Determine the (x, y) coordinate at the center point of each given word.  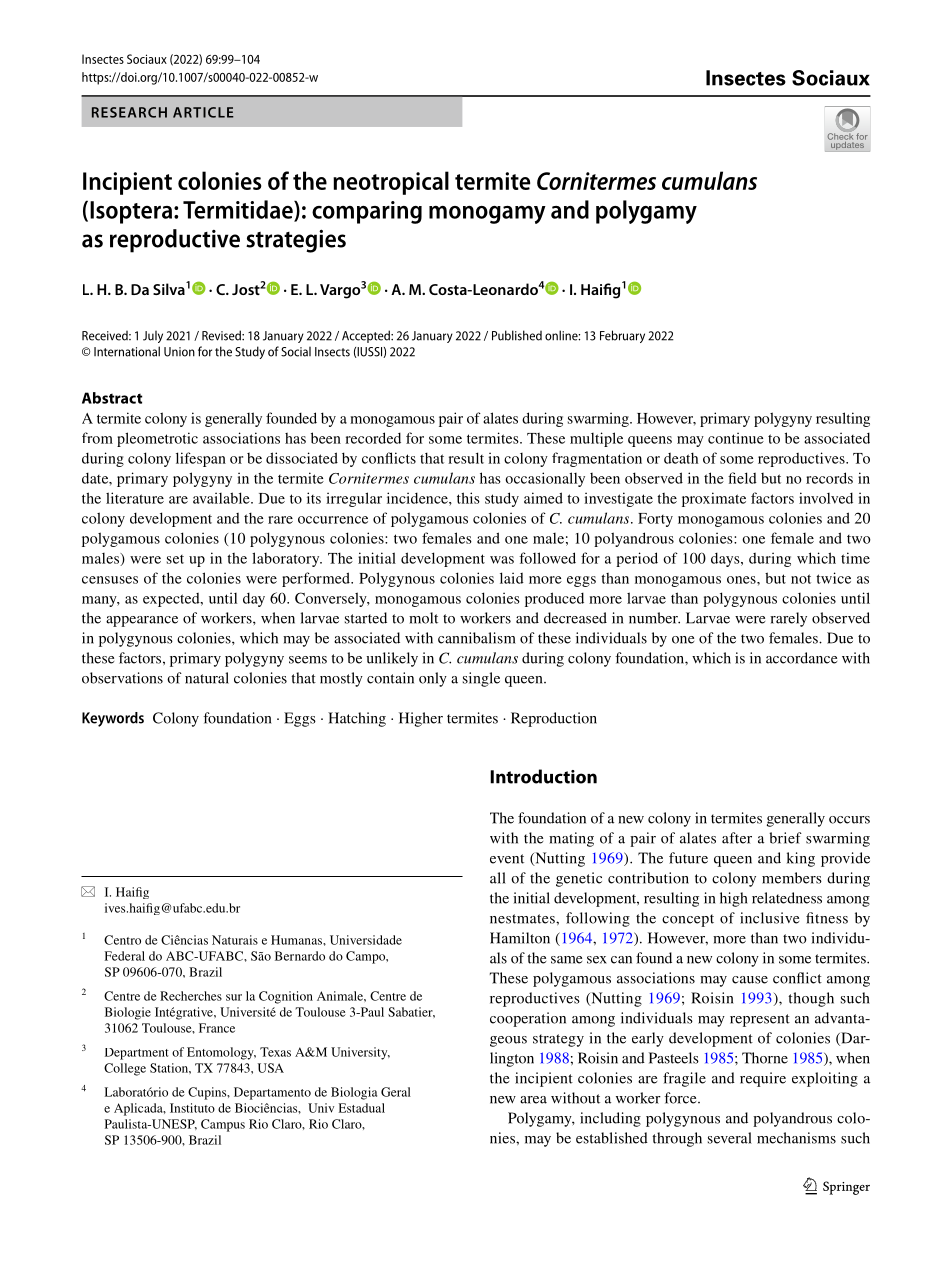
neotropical (391, 183)
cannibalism (477, 638)
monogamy (487, 215)
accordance (801, 658)
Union (179, 352)
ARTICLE (203, 112)
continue (736, 438)
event (507, 859)
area (533, 1100)
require (763, 1079)
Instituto (192, 1108)
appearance (142, 621)
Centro (122, 940)
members (792, 878)
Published (517, 335)
